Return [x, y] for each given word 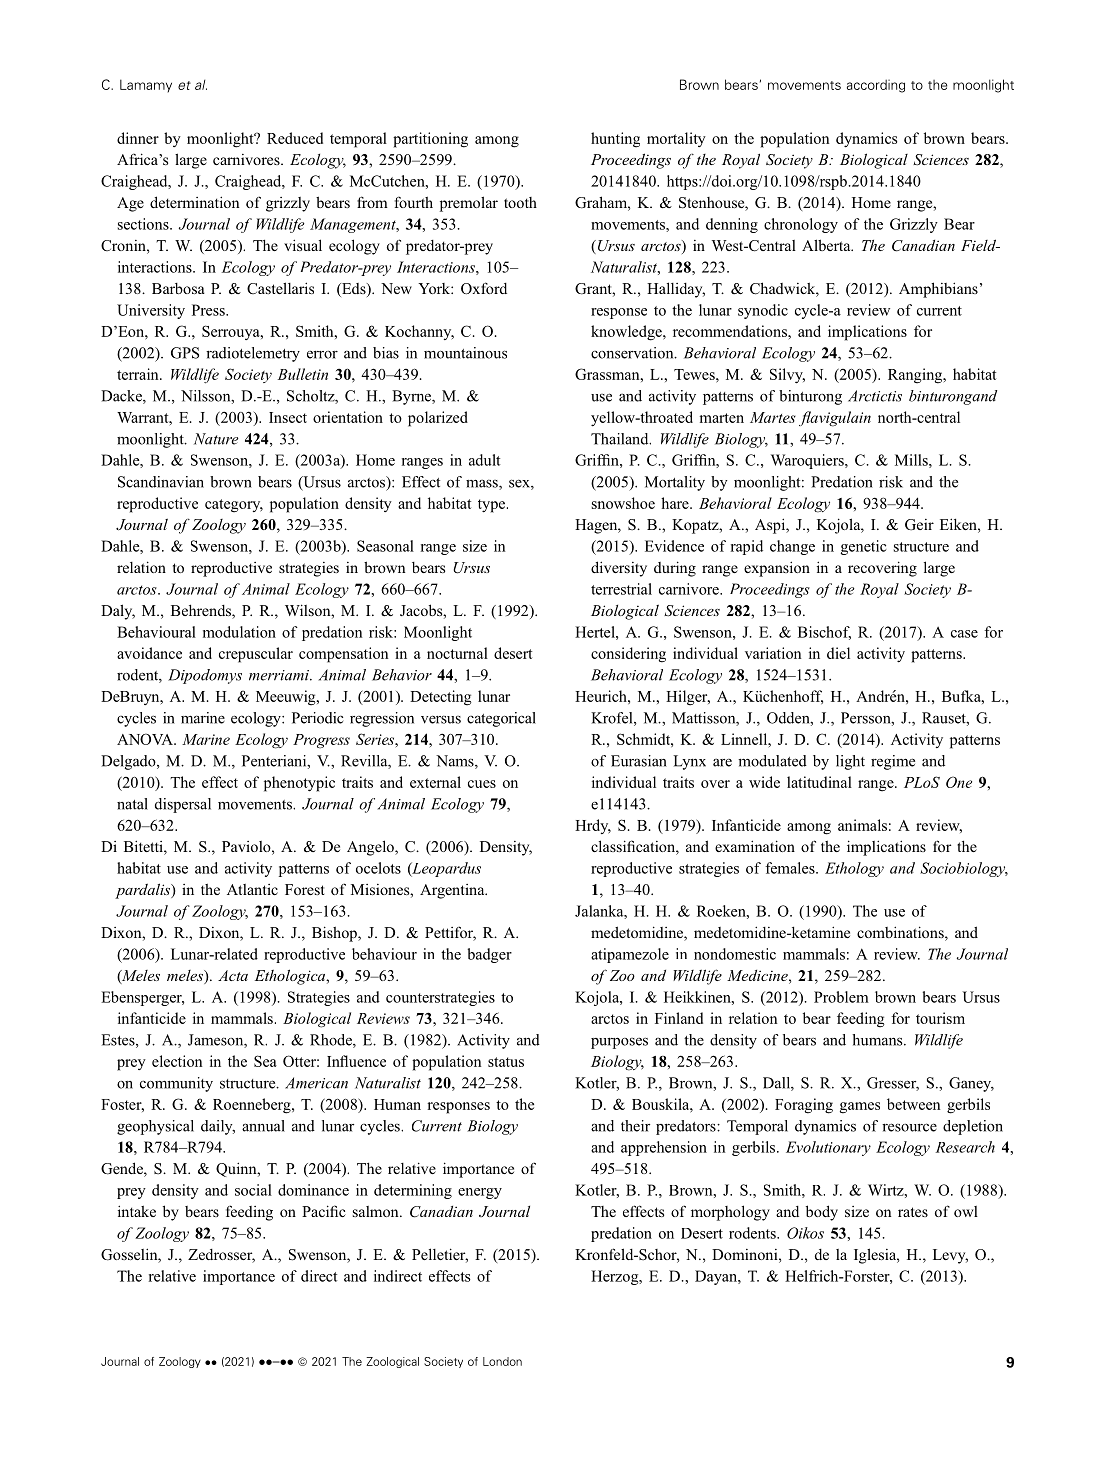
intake [137, 1211]
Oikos [805, 1233]
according [876, 86]
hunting [615, 140]
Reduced [295, 138]
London [502, 1361]
